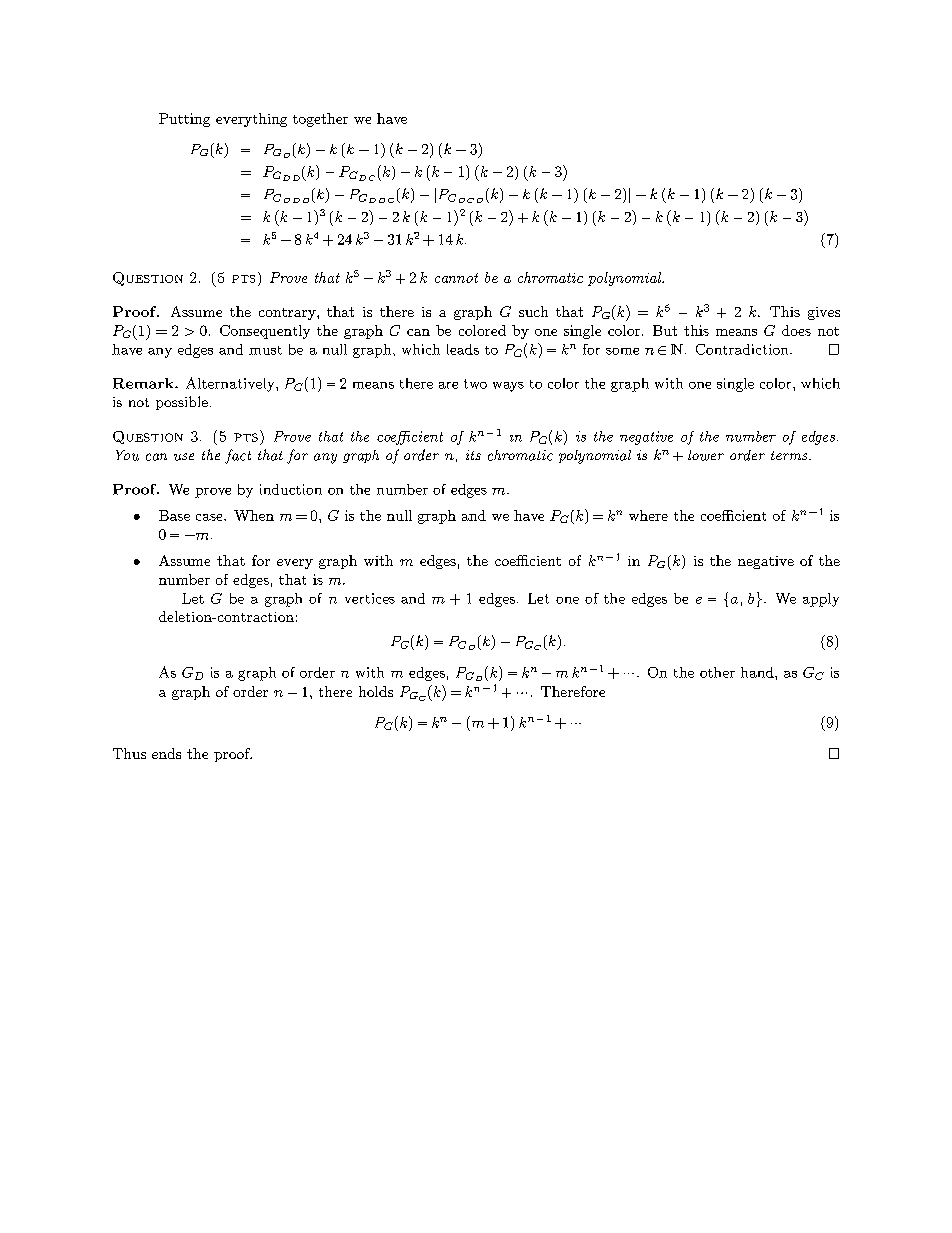  I want to click on contrary, so click(288, 314).
